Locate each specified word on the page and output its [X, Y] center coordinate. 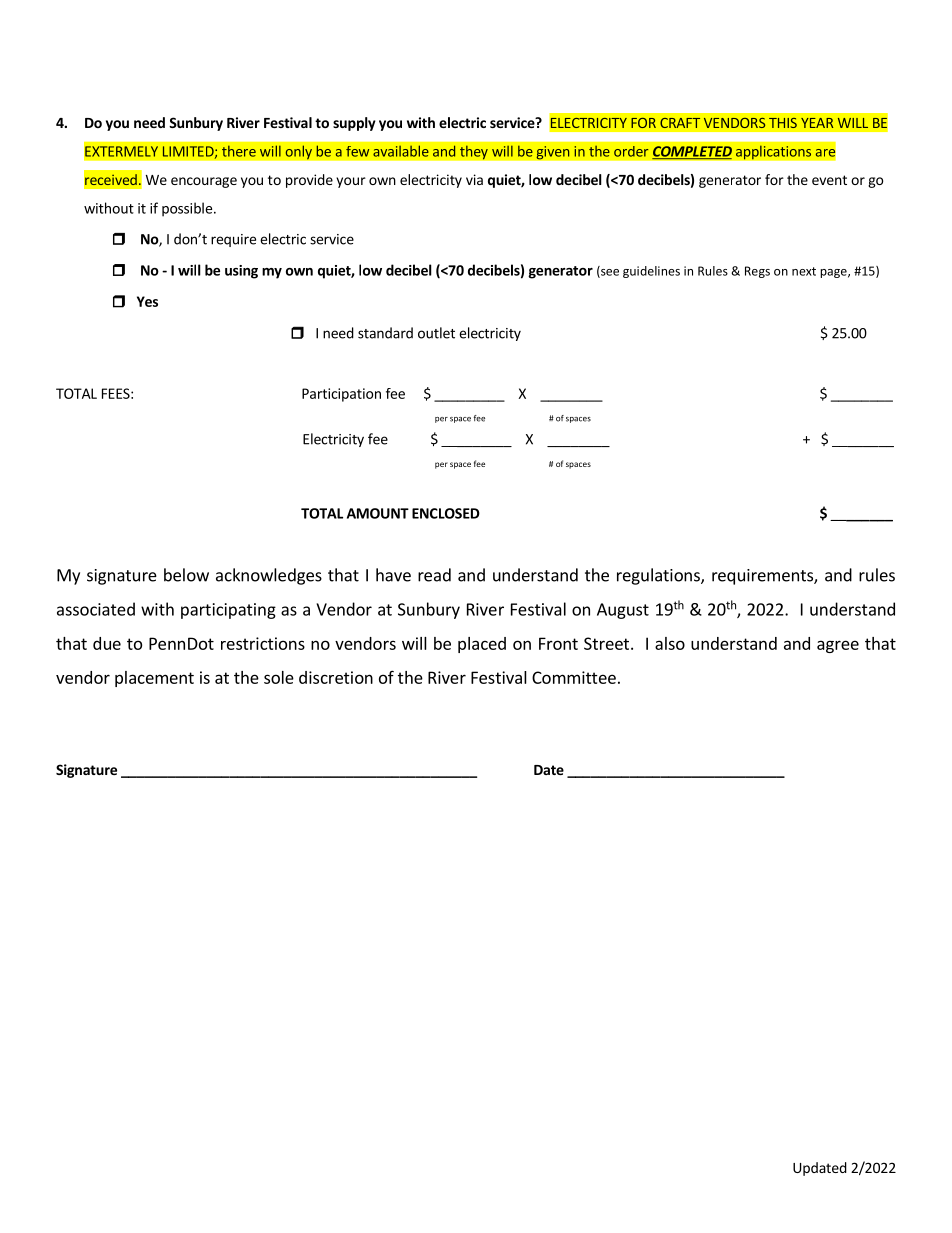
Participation [341, 395]
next [804, 271]
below [186, 575]
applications [774, 152]
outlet [436, 333]
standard [385, 333]
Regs [757, 272]
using [241, 272]
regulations [659, 576]
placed [482, 645]
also [670, 643]
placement [154, 679]
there [239, 151]
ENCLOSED [446, 513]
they [474, 152]
